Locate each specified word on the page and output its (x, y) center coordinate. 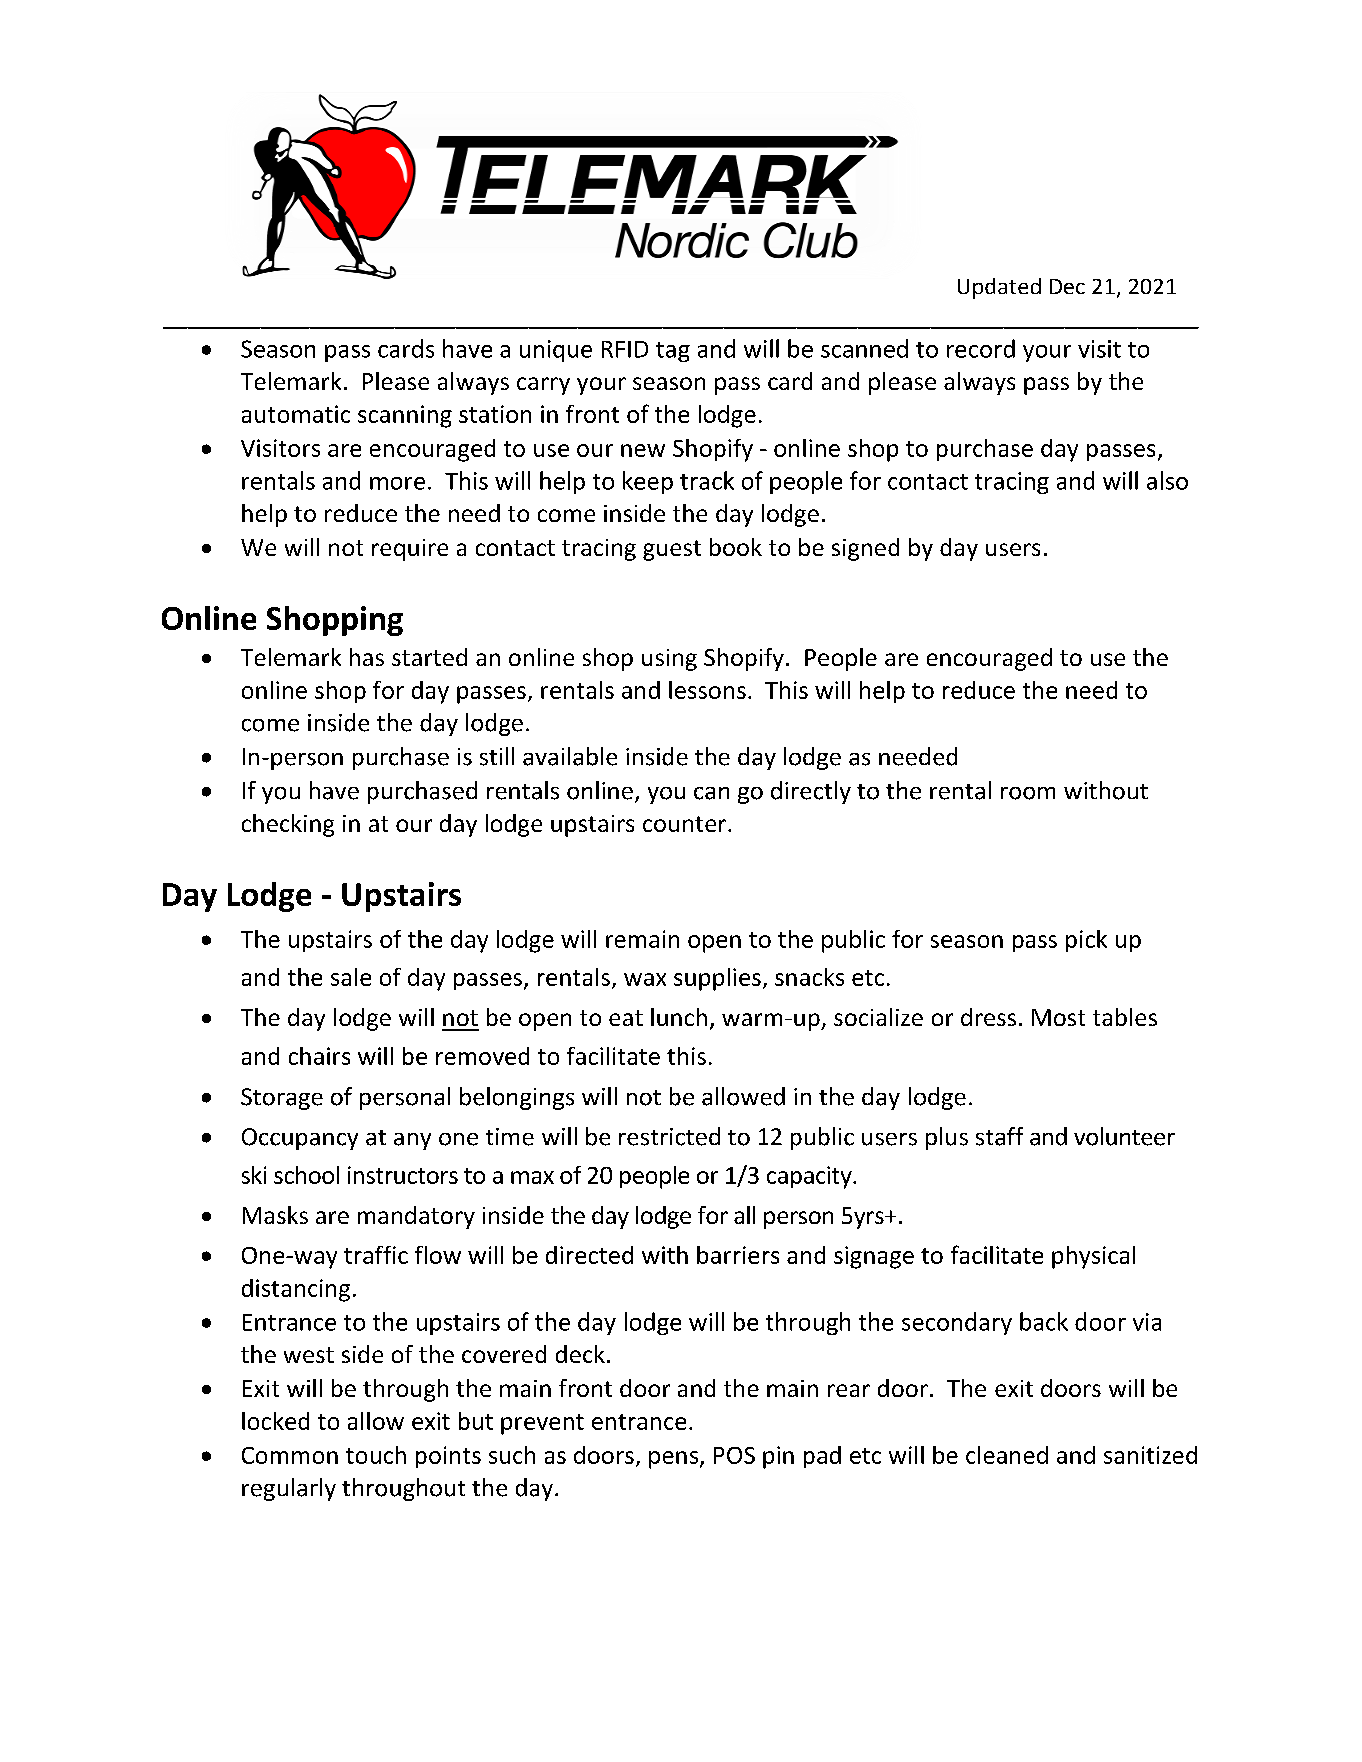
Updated (999, 288)
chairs (319, 1056)
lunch (679, 1017)
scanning (405, 416)
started (429, 657)
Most (1058, 1017)
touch (376, 1455)
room (1028, 793)
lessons (707, 690)
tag (673, 352)
